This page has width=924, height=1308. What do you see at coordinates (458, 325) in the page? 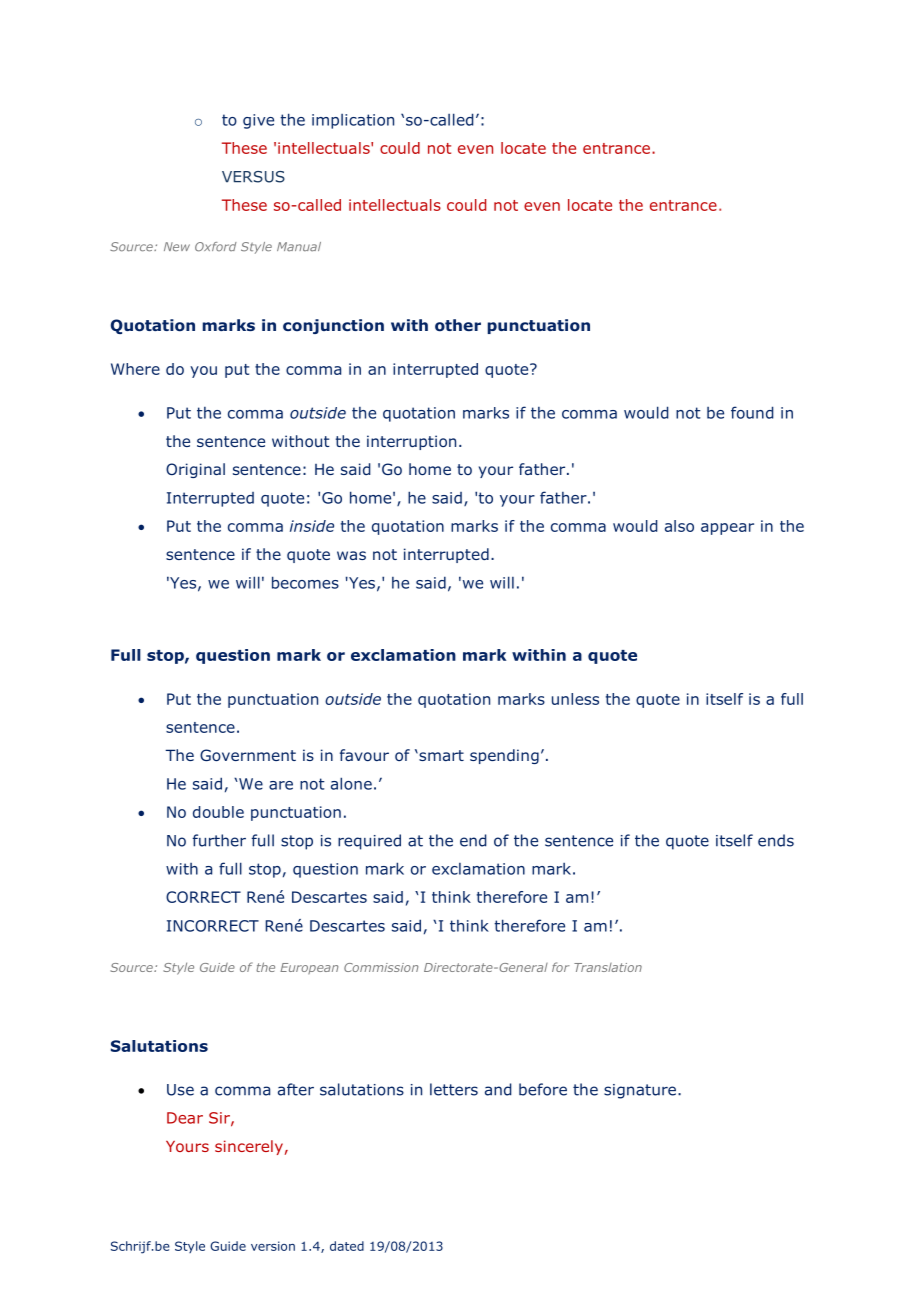
I see `other` at bounding box center [458, 325].
